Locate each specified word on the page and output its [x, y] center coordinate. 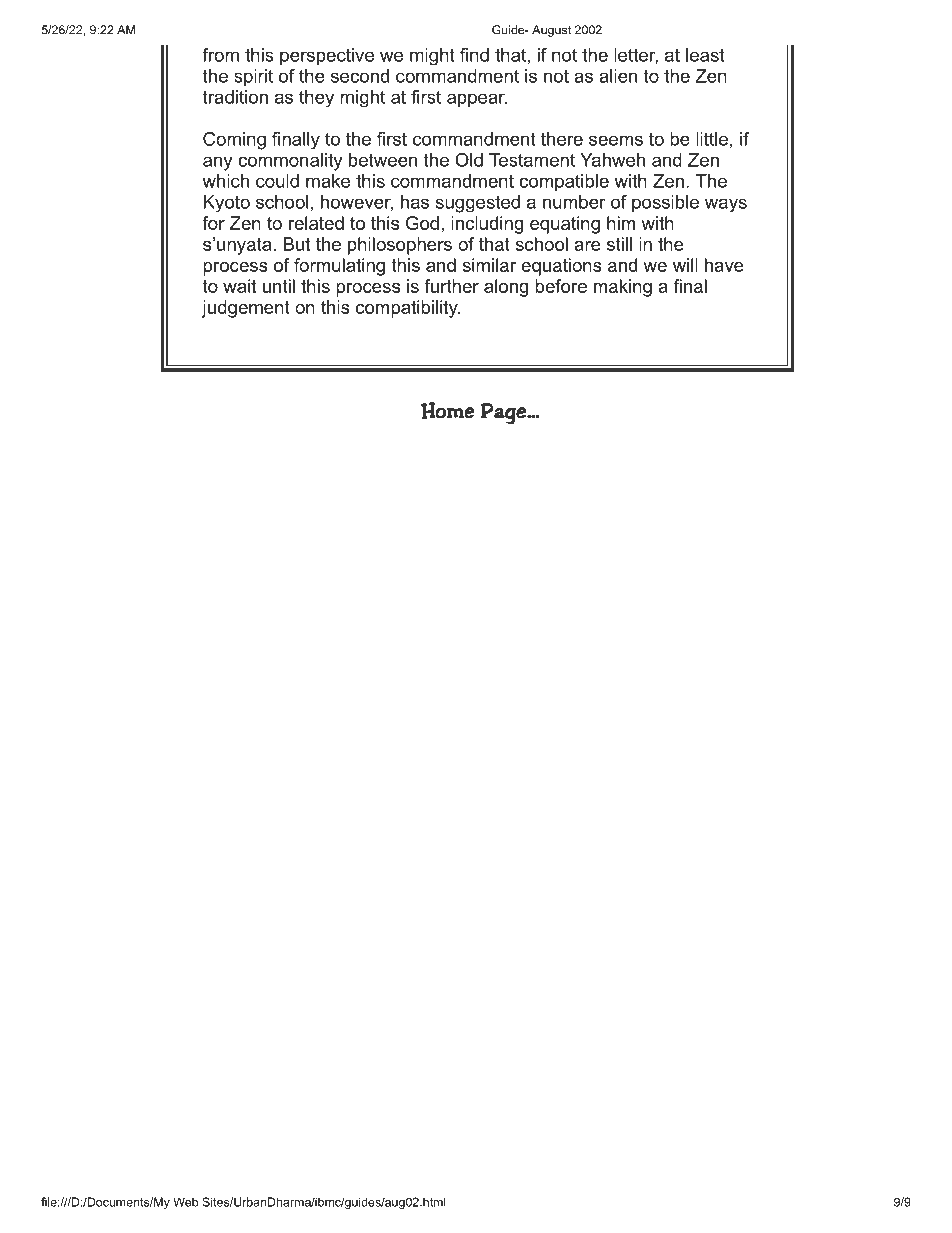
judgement [246, 309]
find [474, 55]
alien [618, 76]
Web [185, 1202]
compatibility [408, 309]
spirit [253, 78]
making [623, 288]
